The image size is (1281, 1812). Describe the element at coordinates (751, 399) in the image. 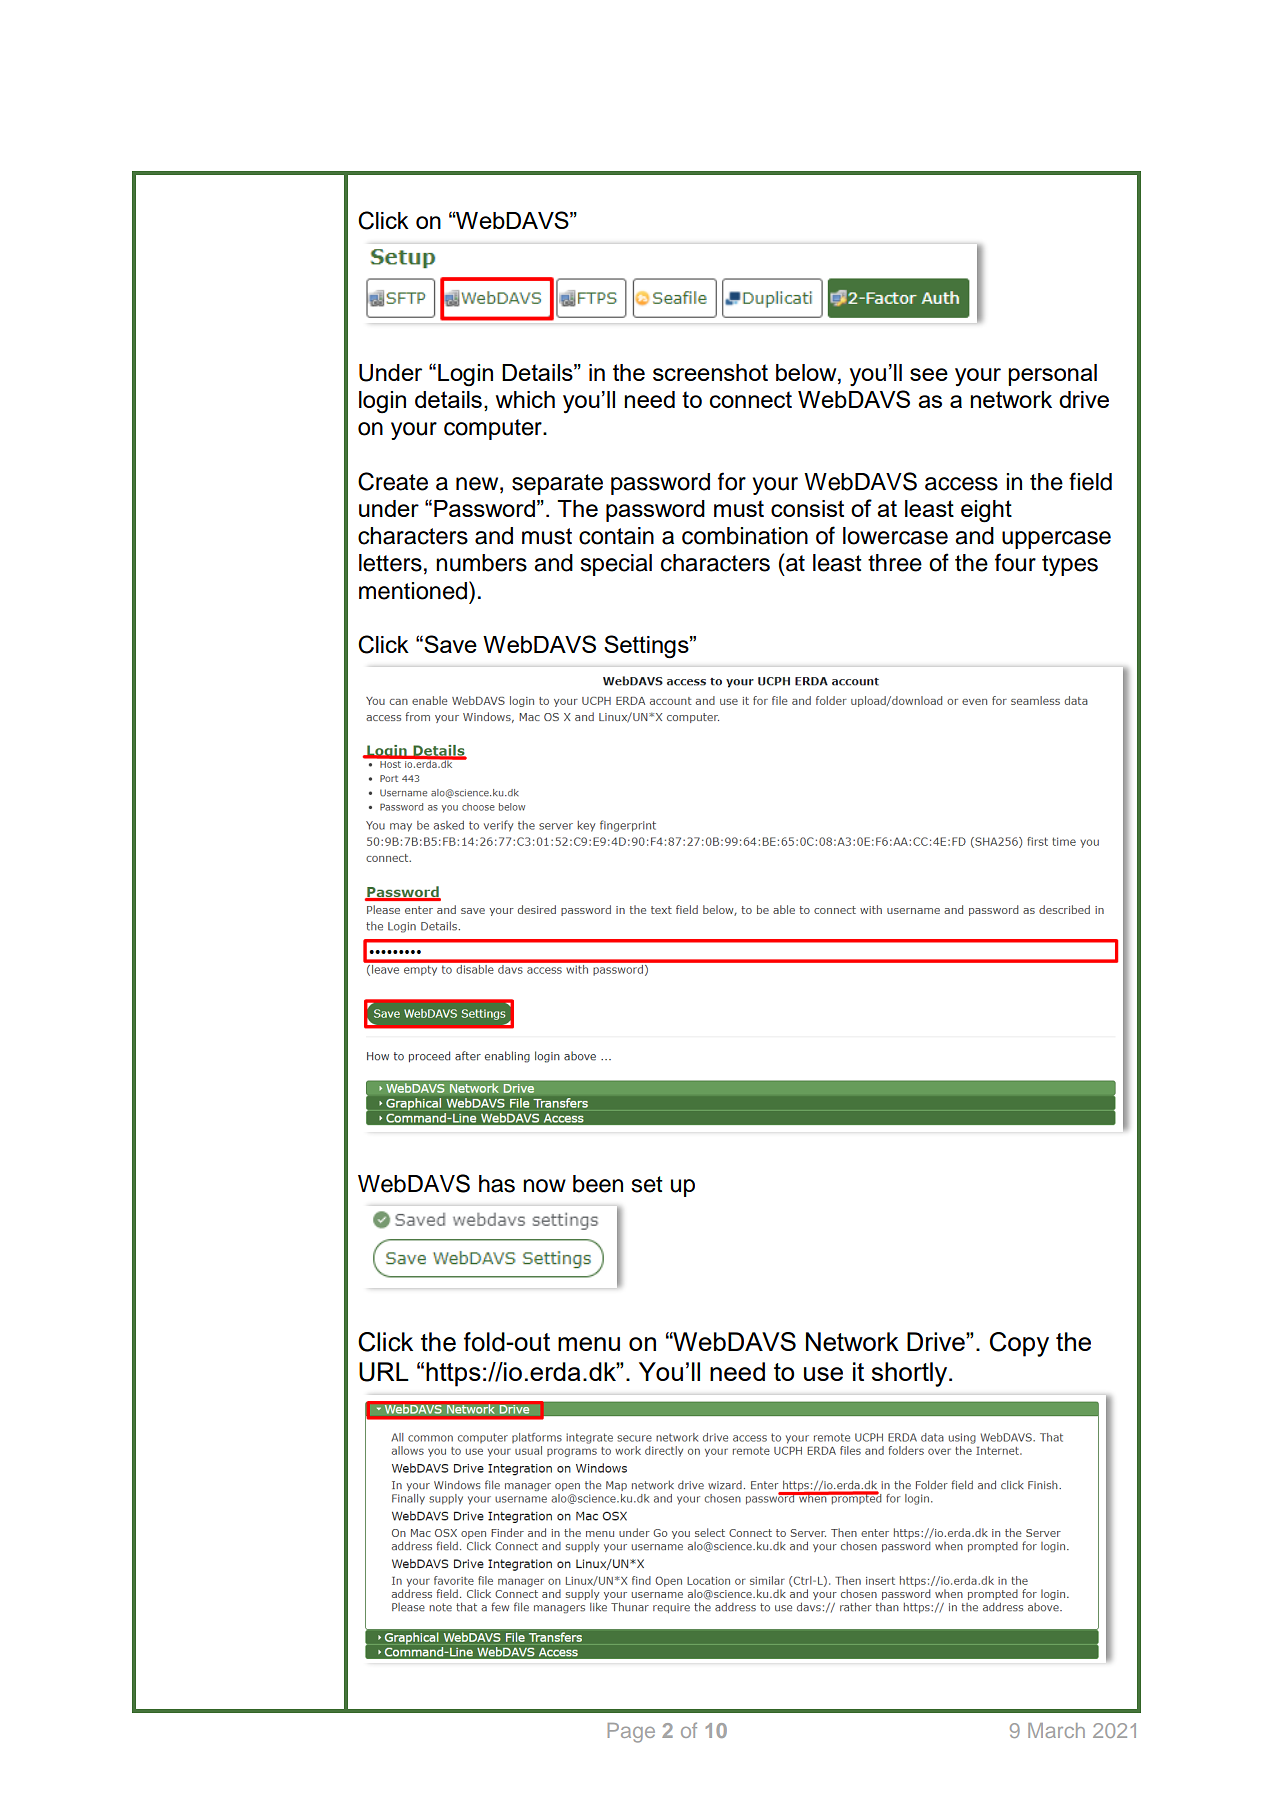

I see `connect` at that location.
